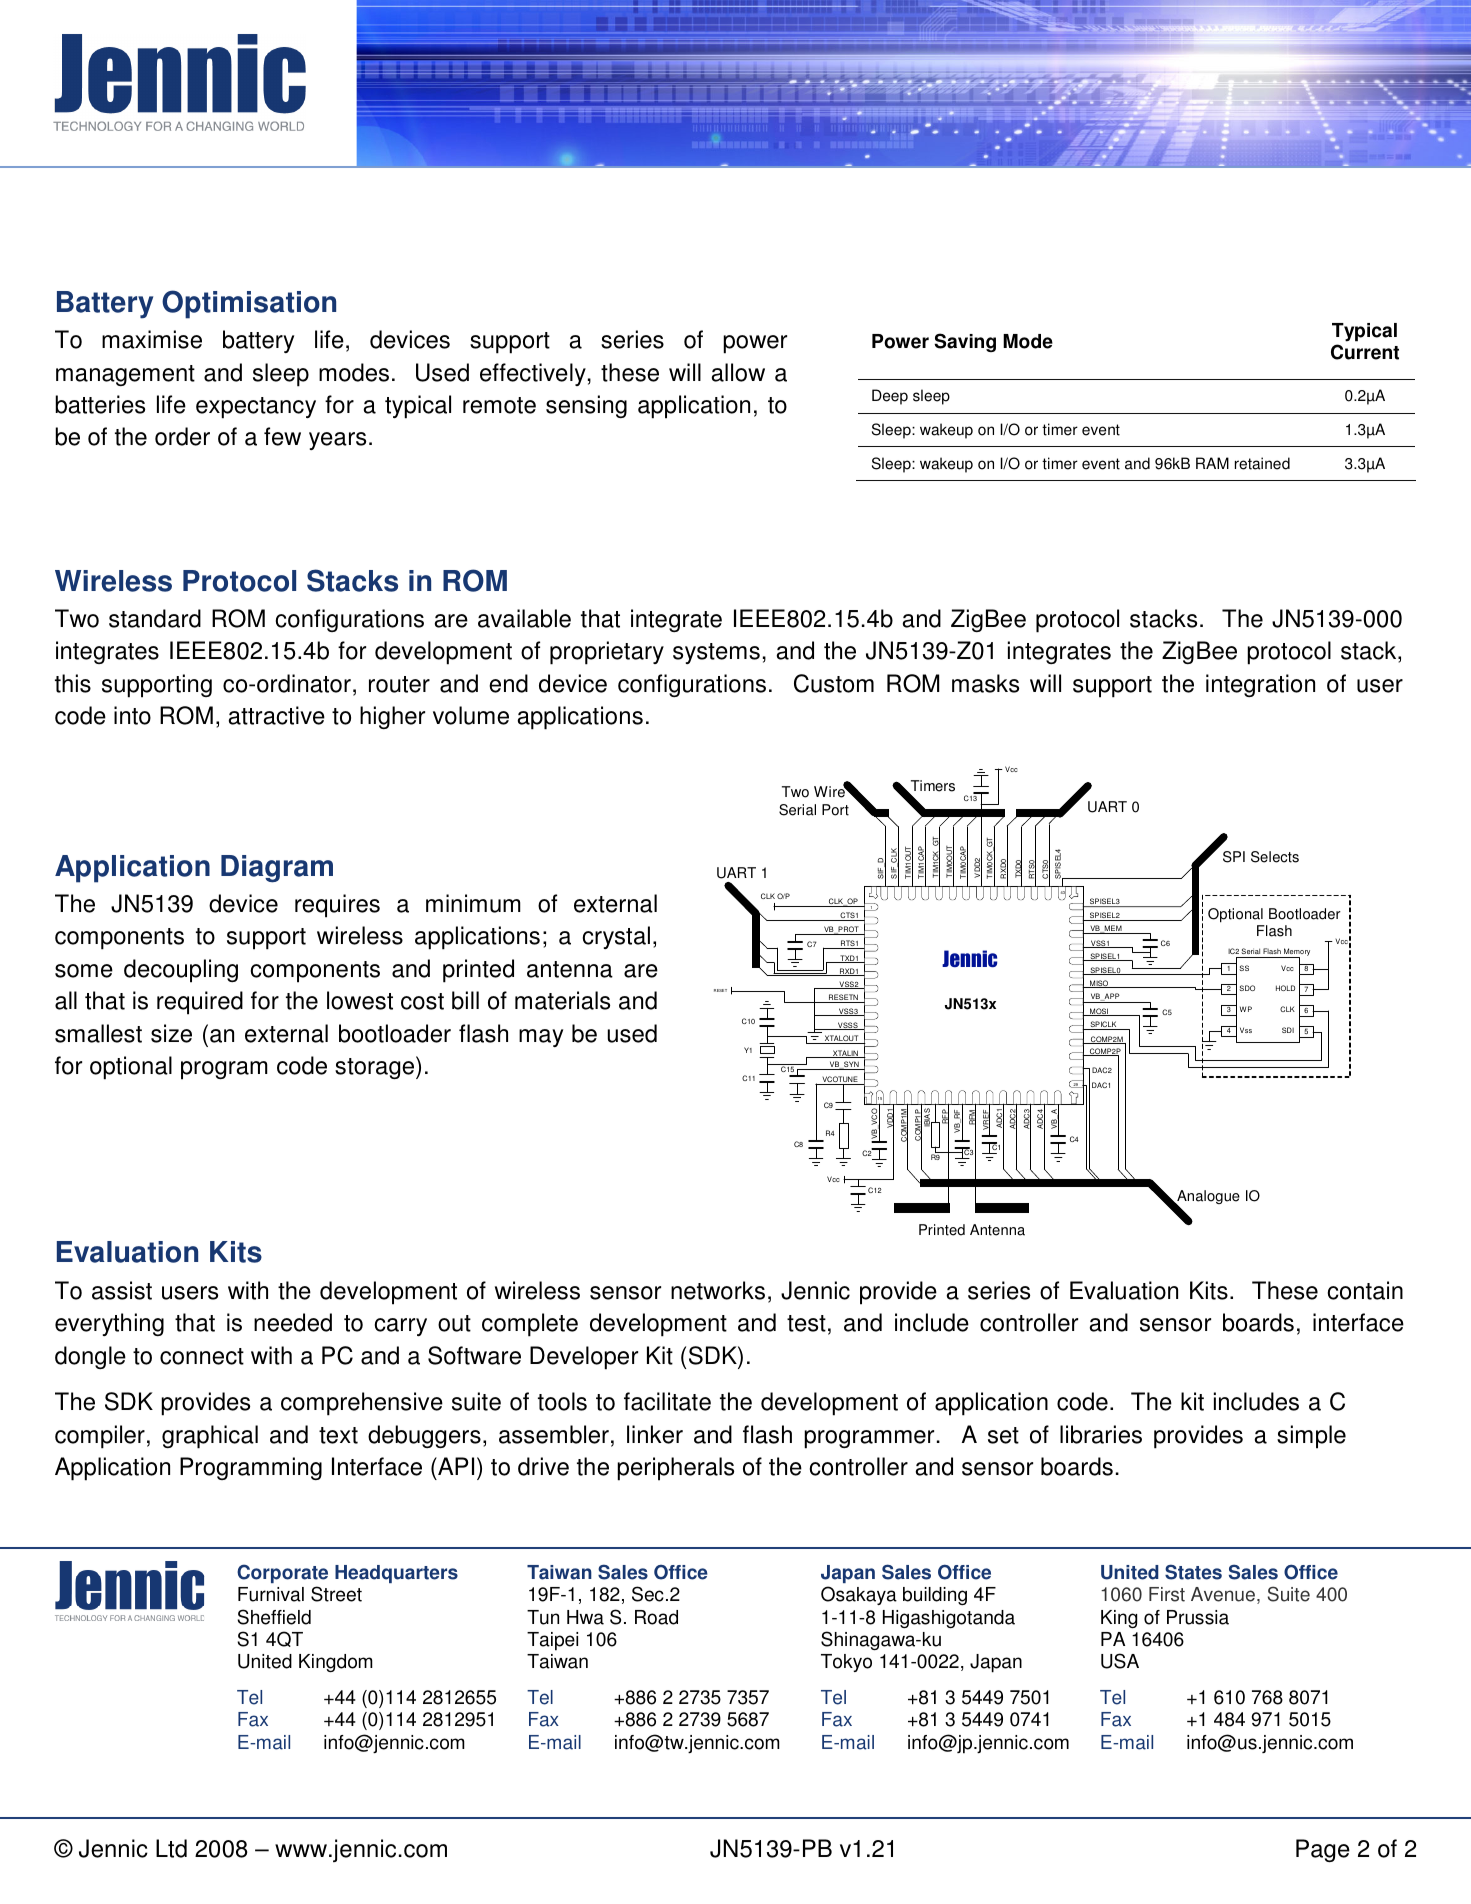  I want to click on Ltd, so click(171, 1848).
